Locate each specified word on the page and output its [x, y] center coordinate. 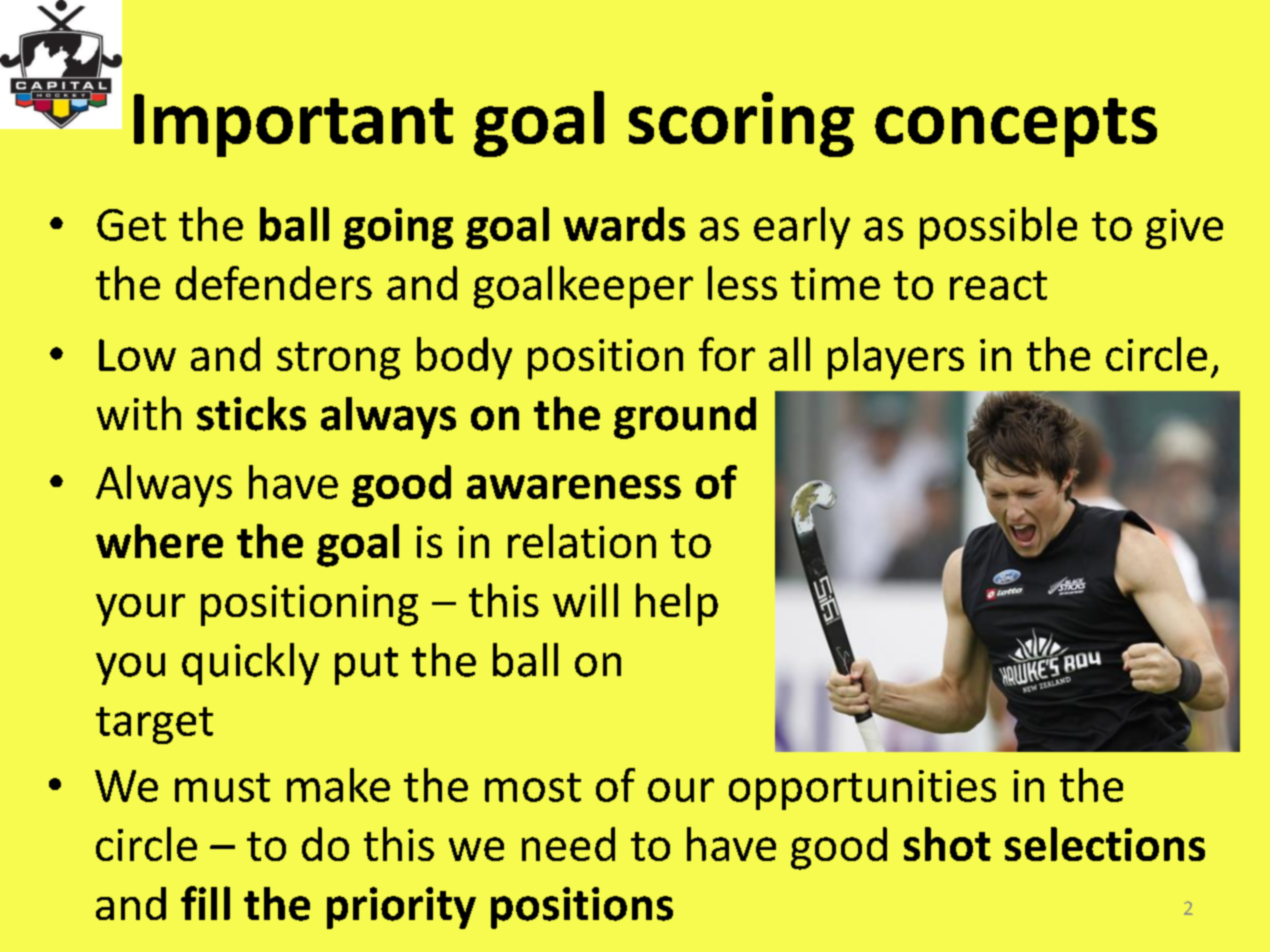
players [896, 358]
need [568, 844]
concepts [1016, 127]
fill [205, 903]
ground [685, 418]
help [677, 604]
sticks [251, 413]
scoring [741, 124]
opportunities [862, 790]
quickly [250, 664]
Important [293, 125]
